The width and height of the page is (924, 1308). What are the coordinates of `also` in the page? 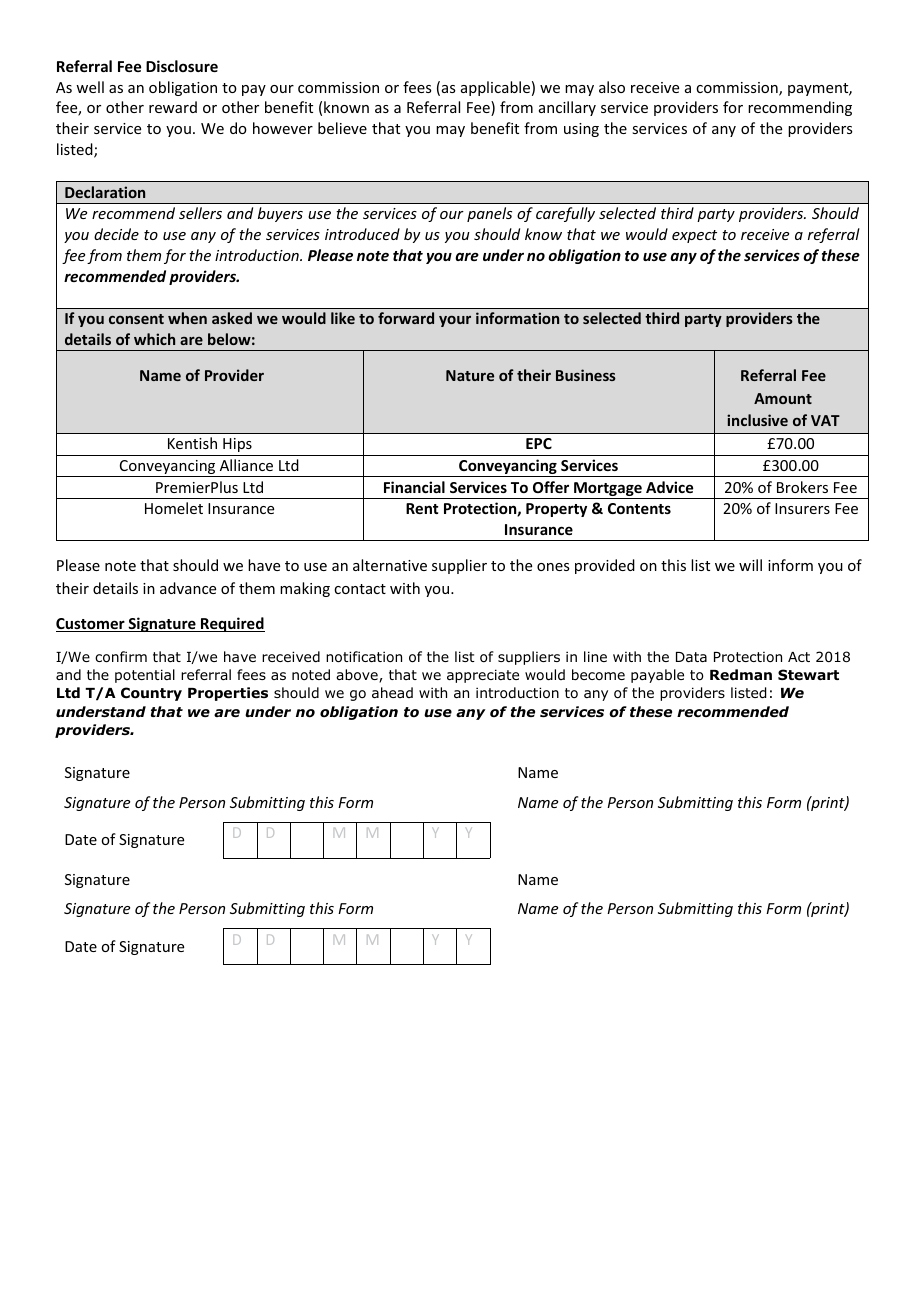 It's located at (612, 87).
